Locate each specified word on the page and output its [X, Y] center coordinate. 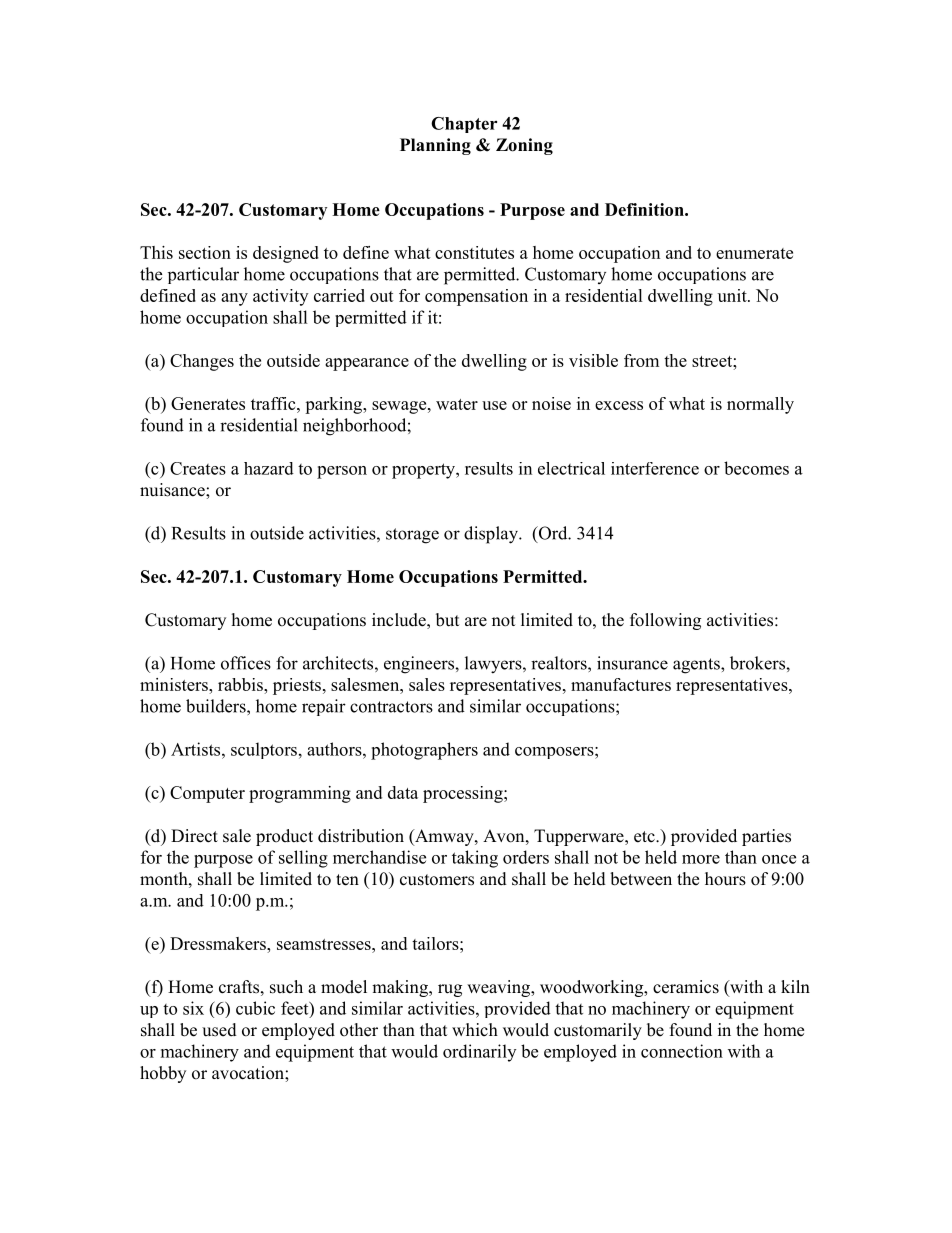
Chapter [464, 125]
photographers [424, 751]
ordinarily [479, 1053]
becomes [756, 468]
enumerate [754, 253]
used [219, 1030]
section [205, 252]
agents [697, 666]
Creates [198, 468]
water [457, 404]
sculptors [264, 750]
